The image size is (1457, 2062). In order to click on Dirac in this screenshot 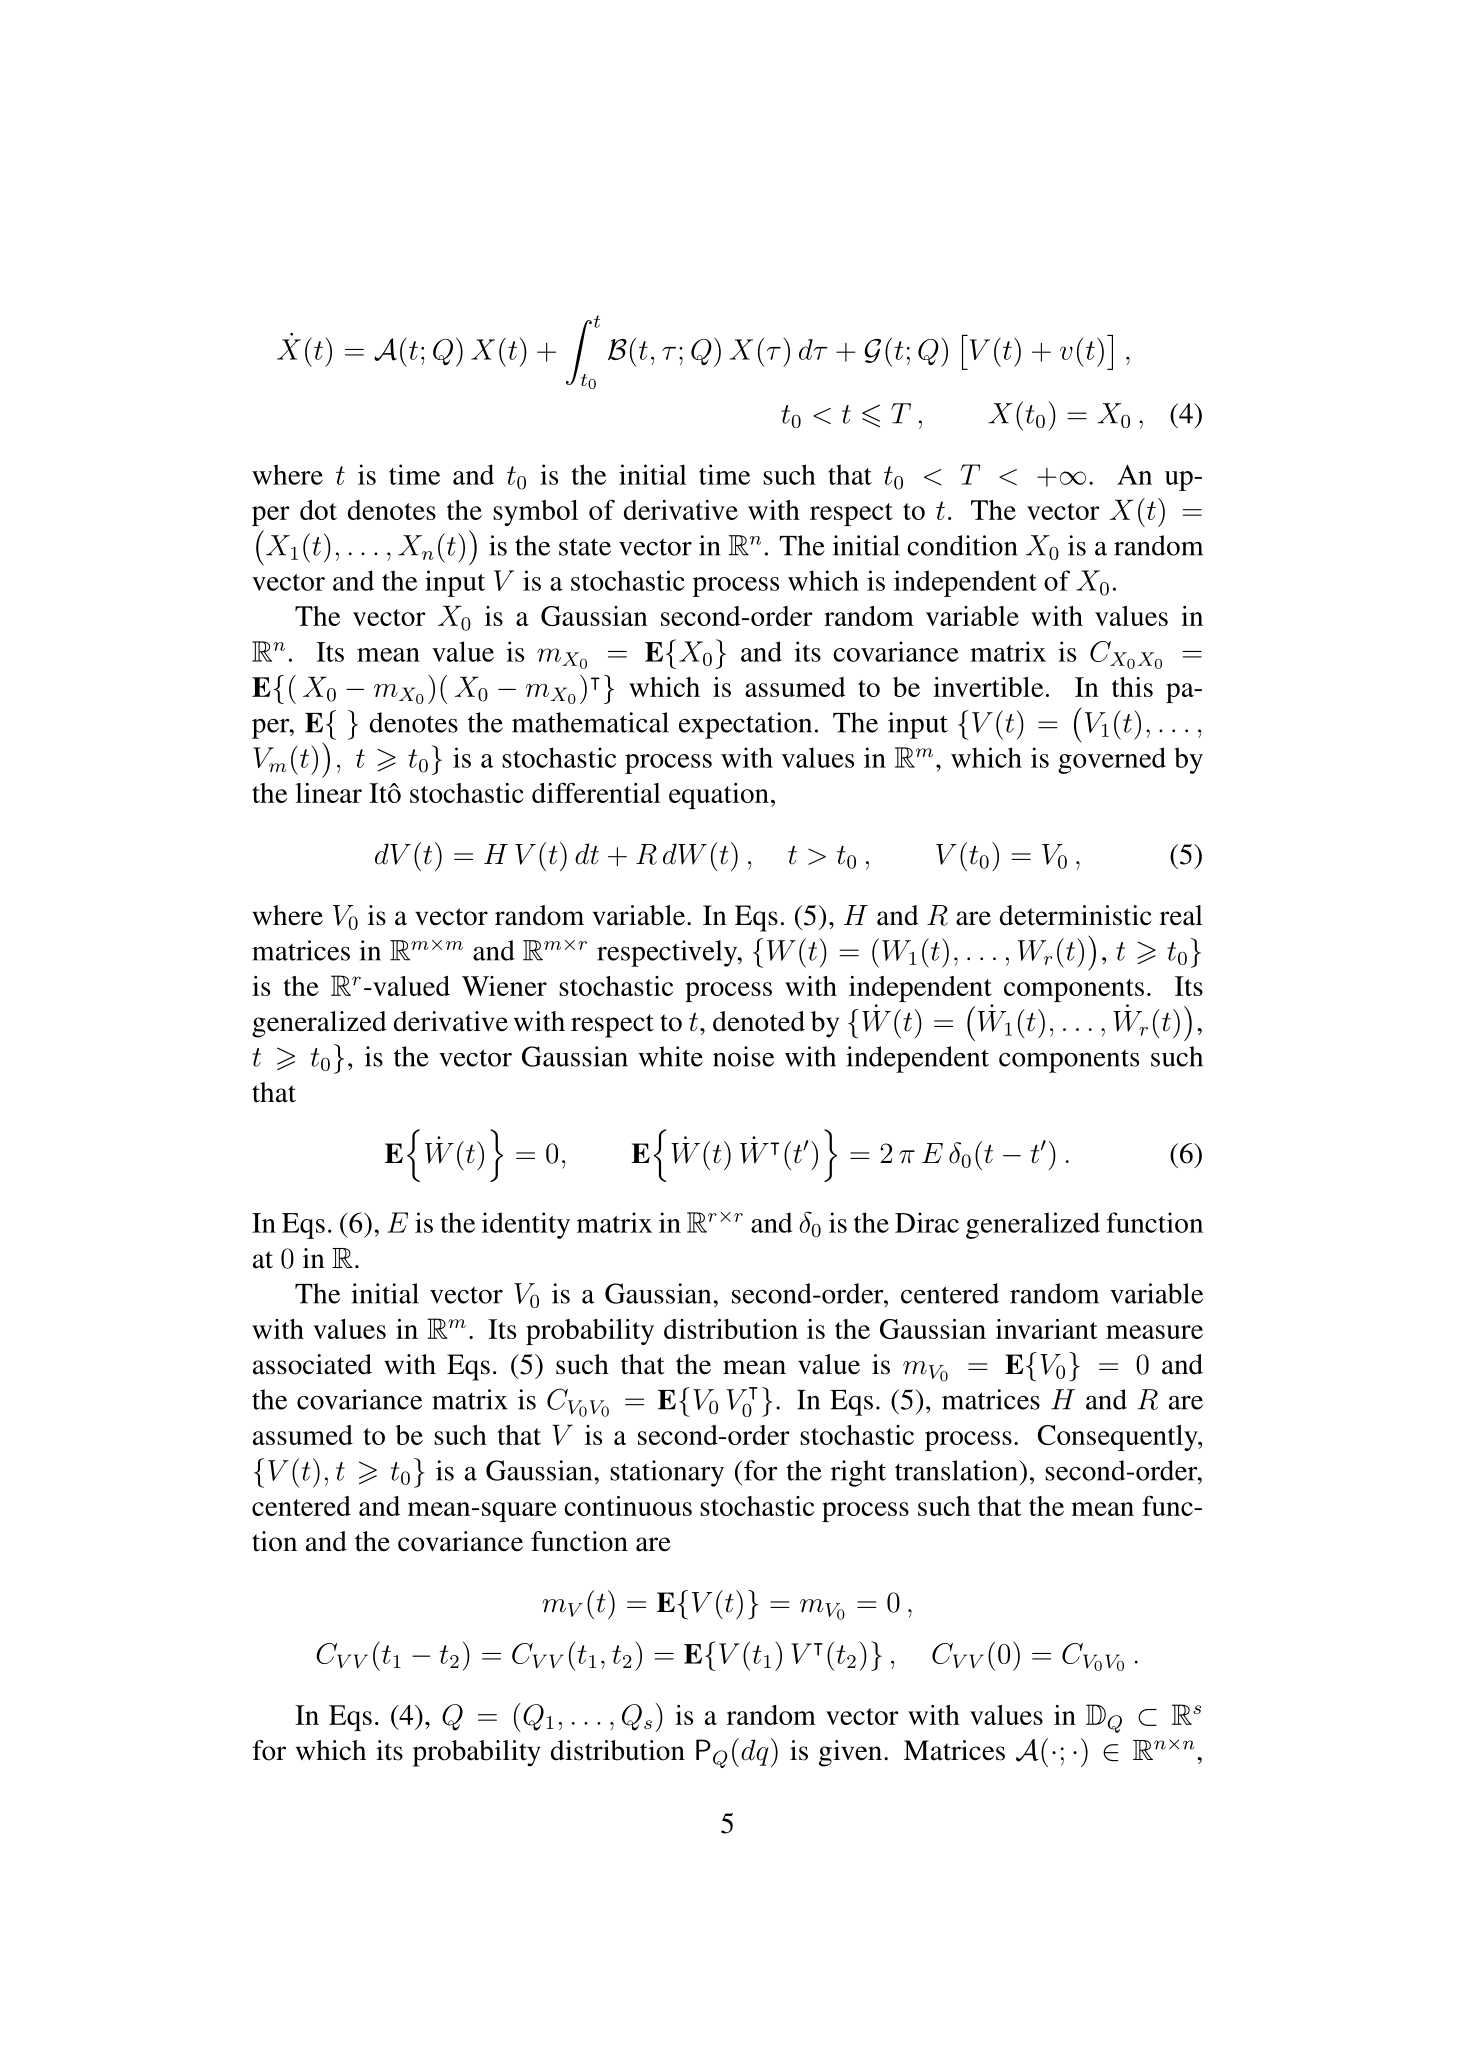, I will do `click(927, 1222)`.
